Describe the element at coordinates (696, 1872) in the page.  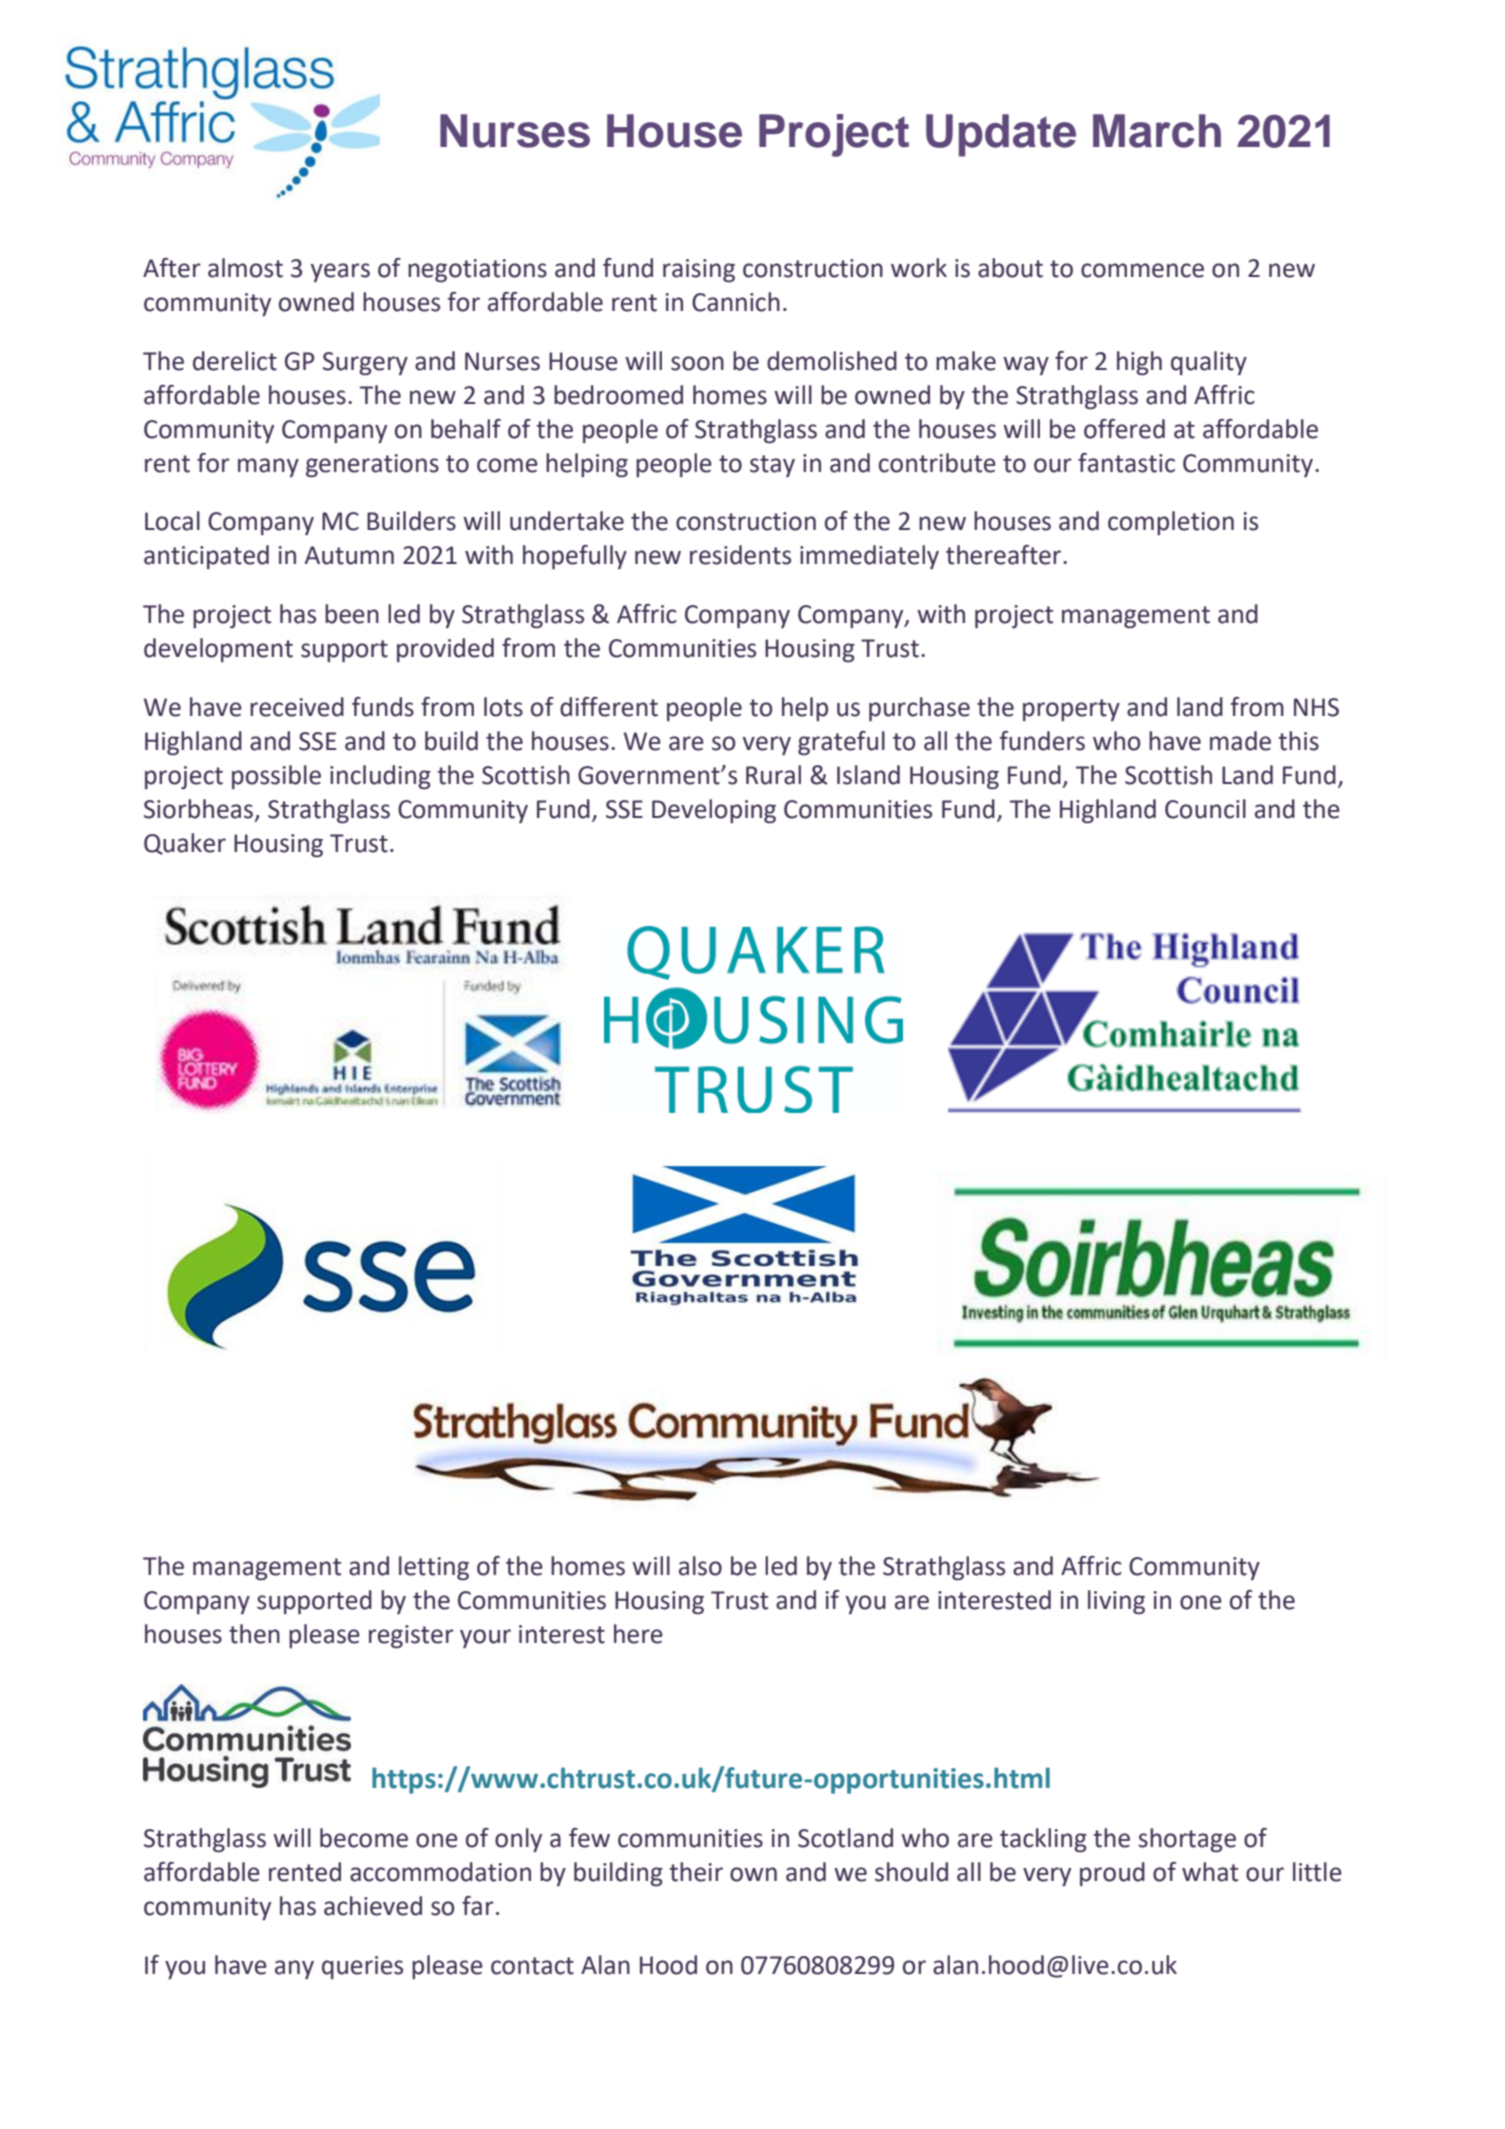
I see `their` at that location.
